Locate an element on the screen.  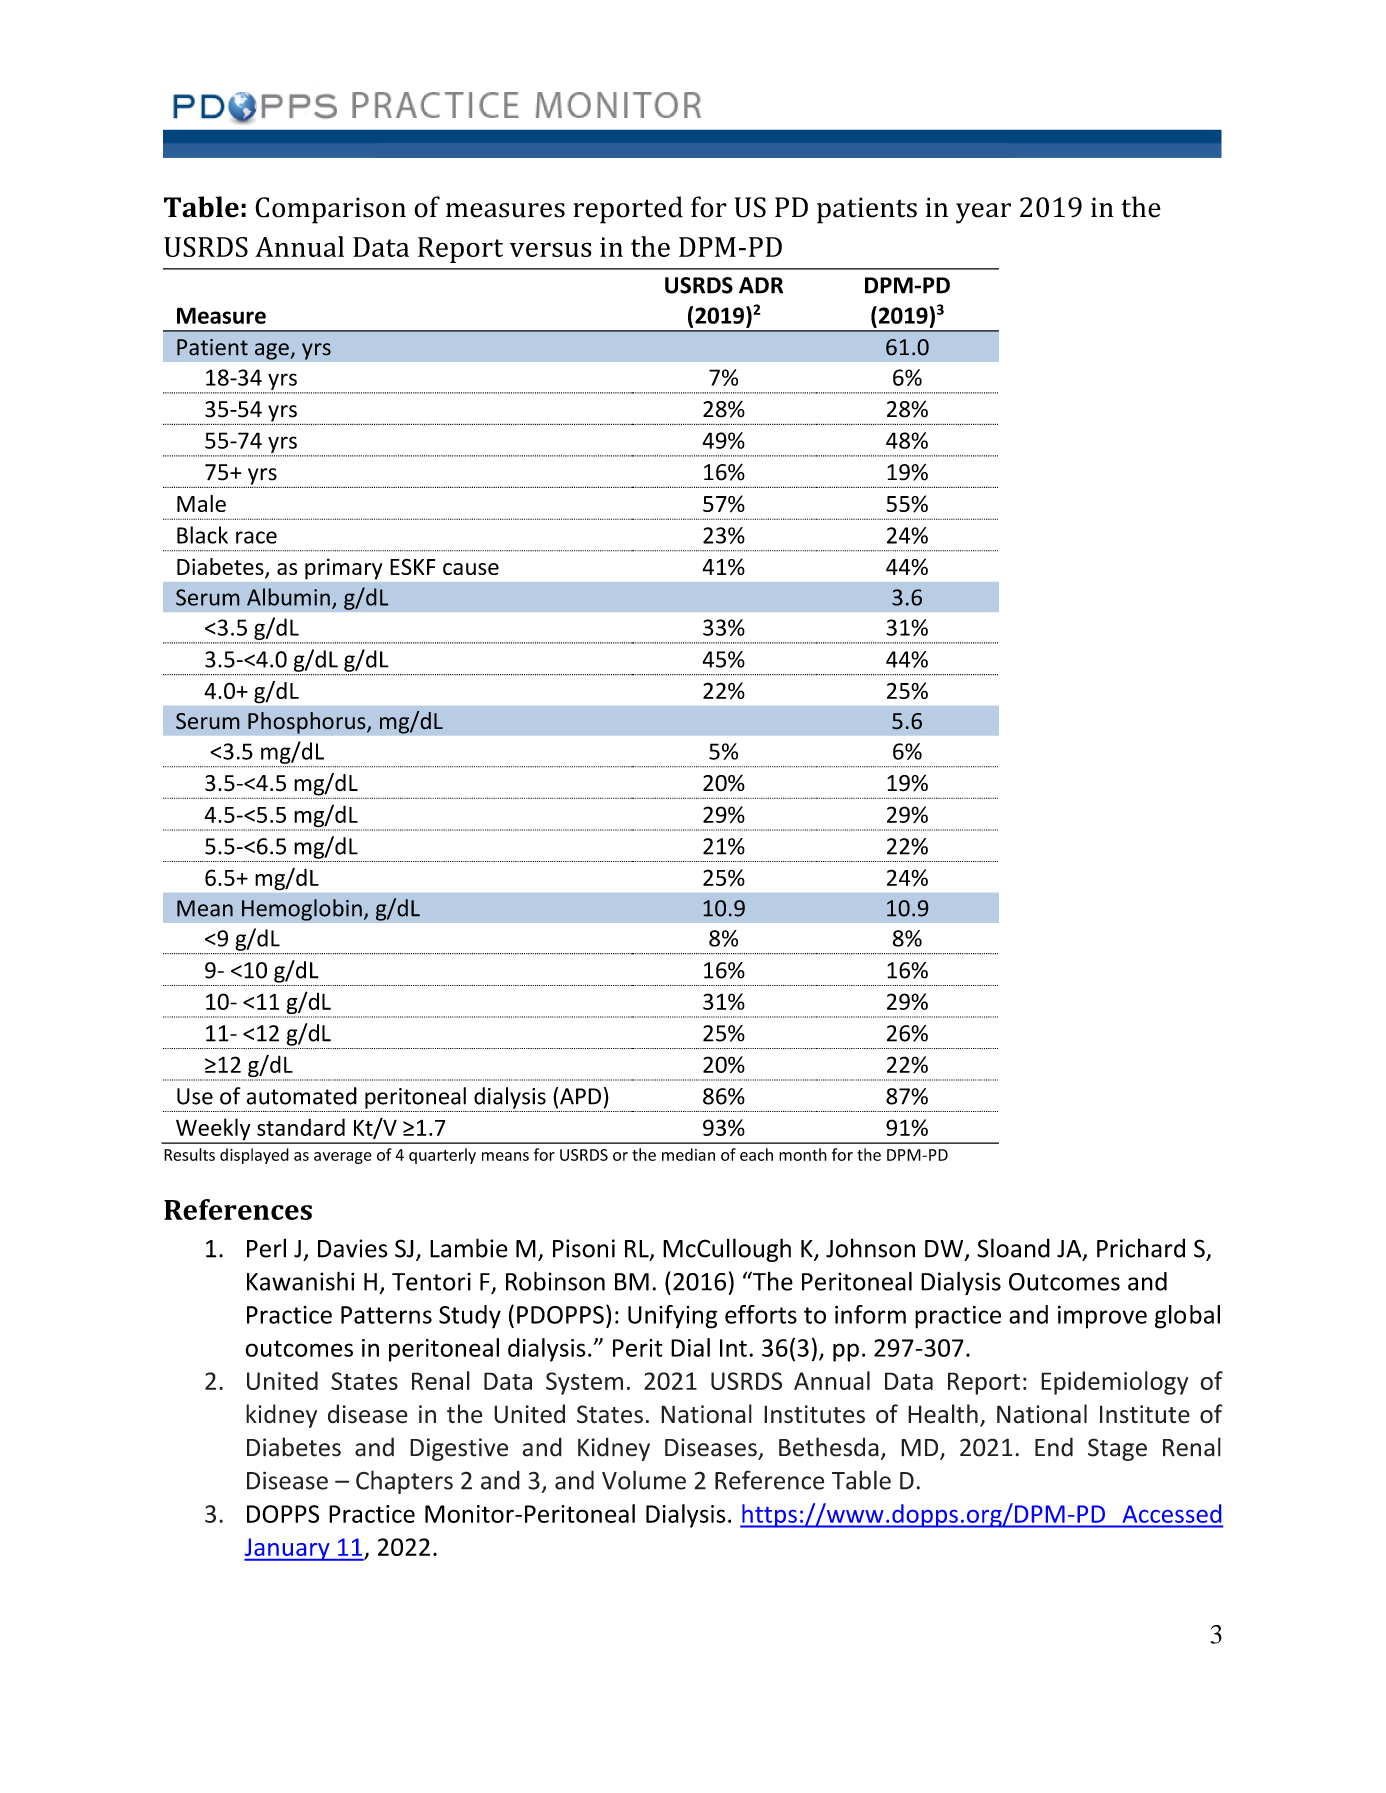
Volume is located at coordinates (644, 1480).
